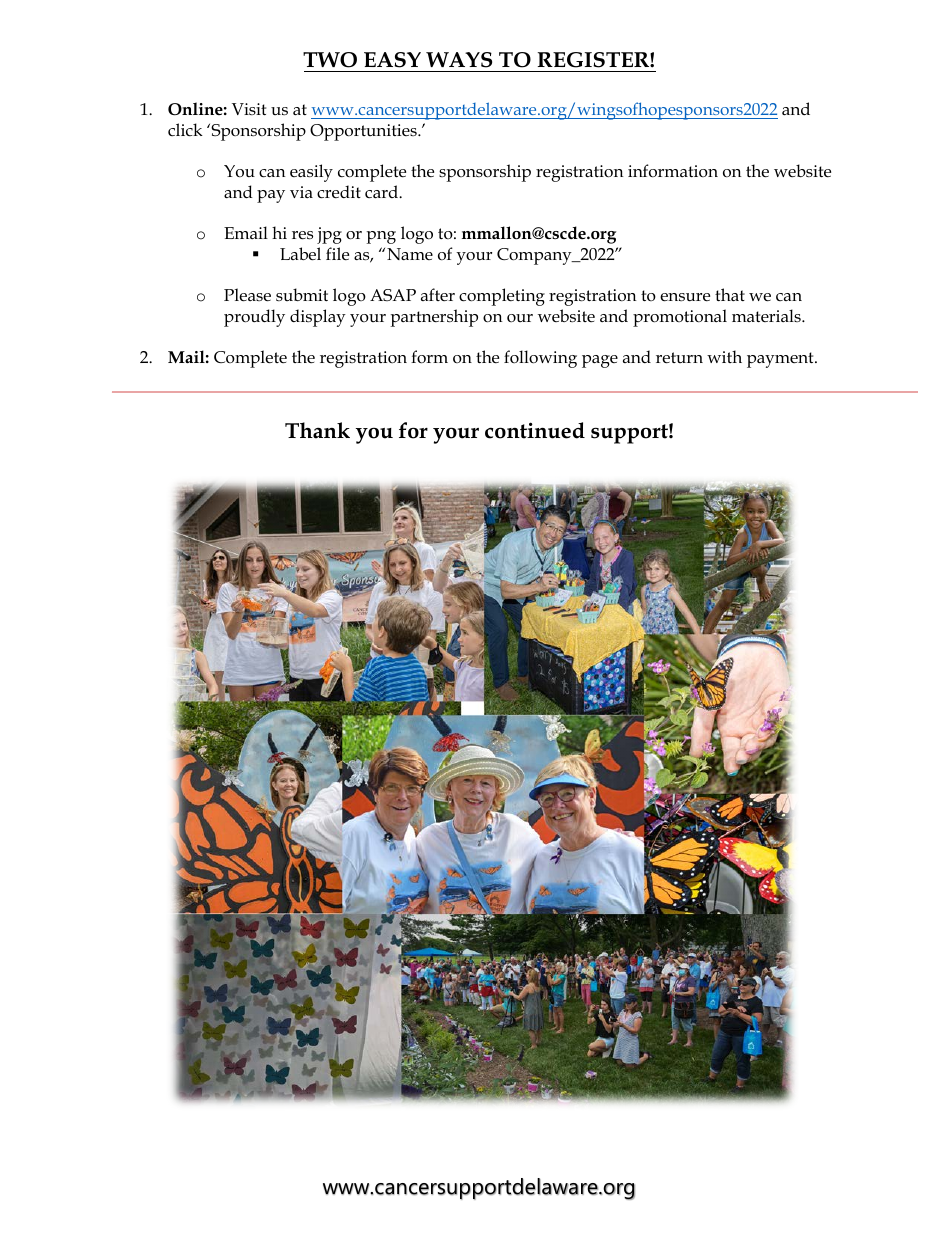 This screenshot has width=952, height=1233. Describe the element at coordinates (317, 430) in the screenshot. I see `Thank` at that location.
